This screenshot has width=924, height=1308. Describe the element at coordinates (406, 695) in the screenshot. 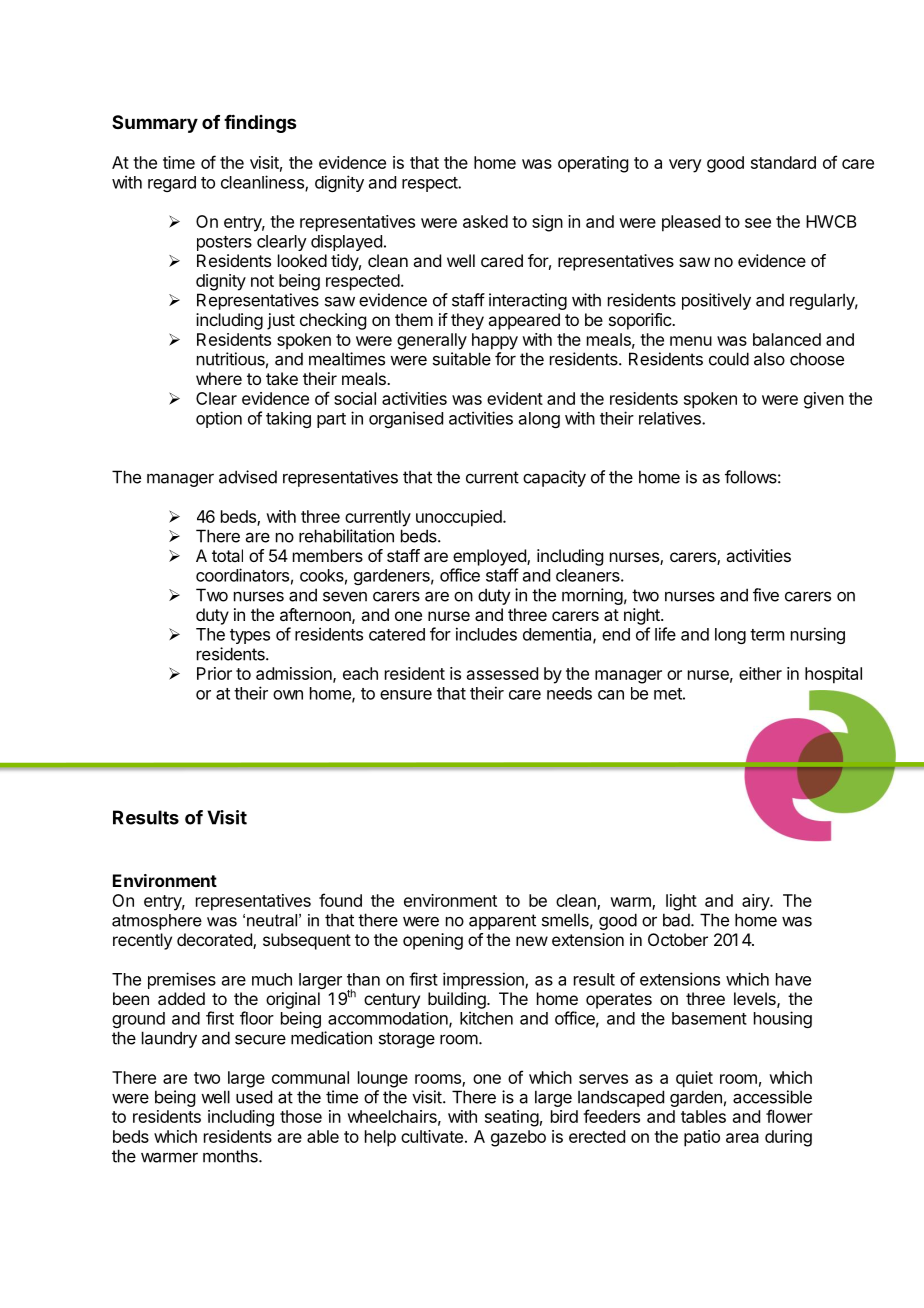

I see `ensure` at that location.
